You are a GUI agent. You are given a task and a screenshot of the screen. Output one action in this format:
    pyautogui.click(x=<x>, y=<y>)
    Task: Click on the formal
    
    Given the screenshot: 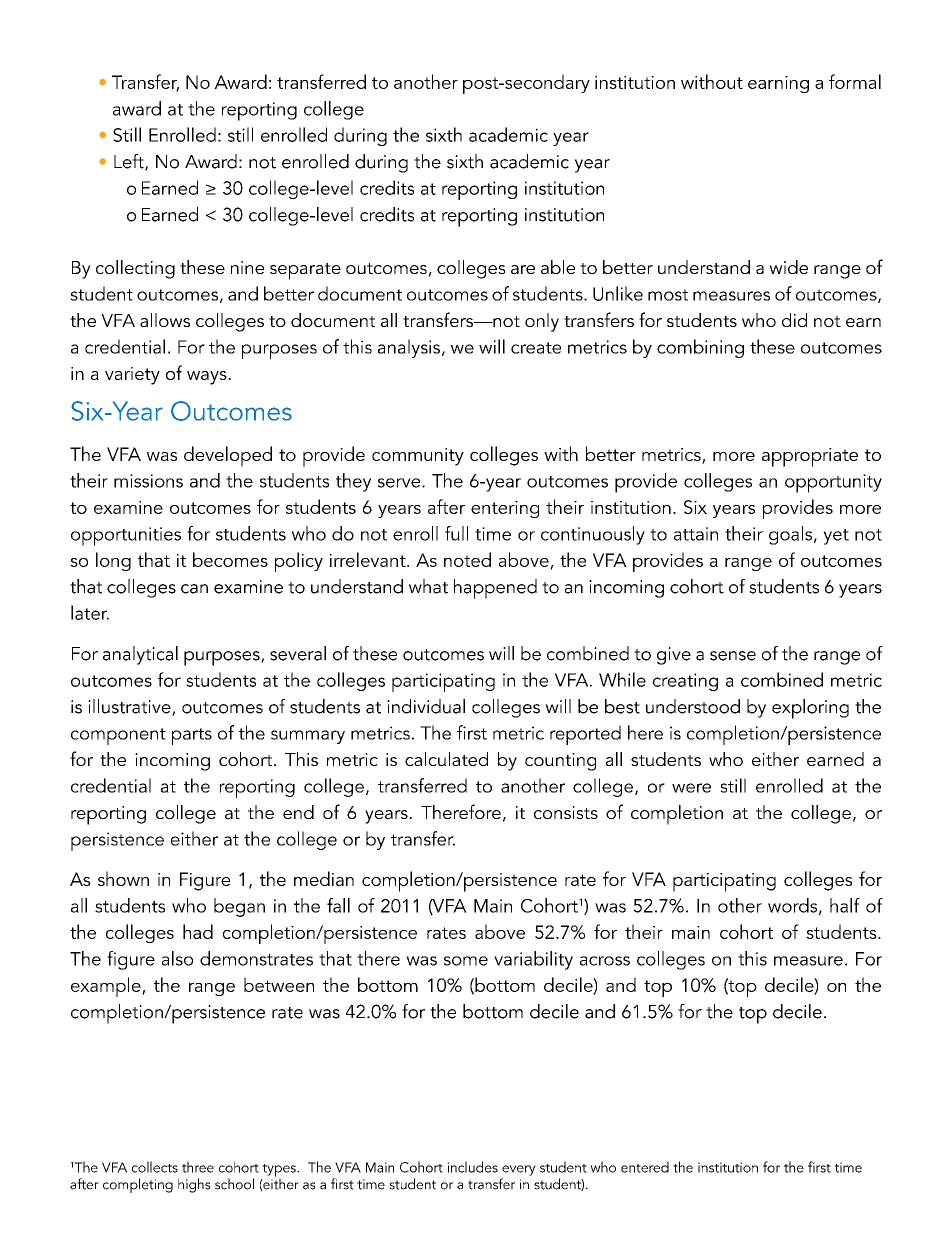 What is the action you would take?
    pyautogui.click(x=855, y=81)
